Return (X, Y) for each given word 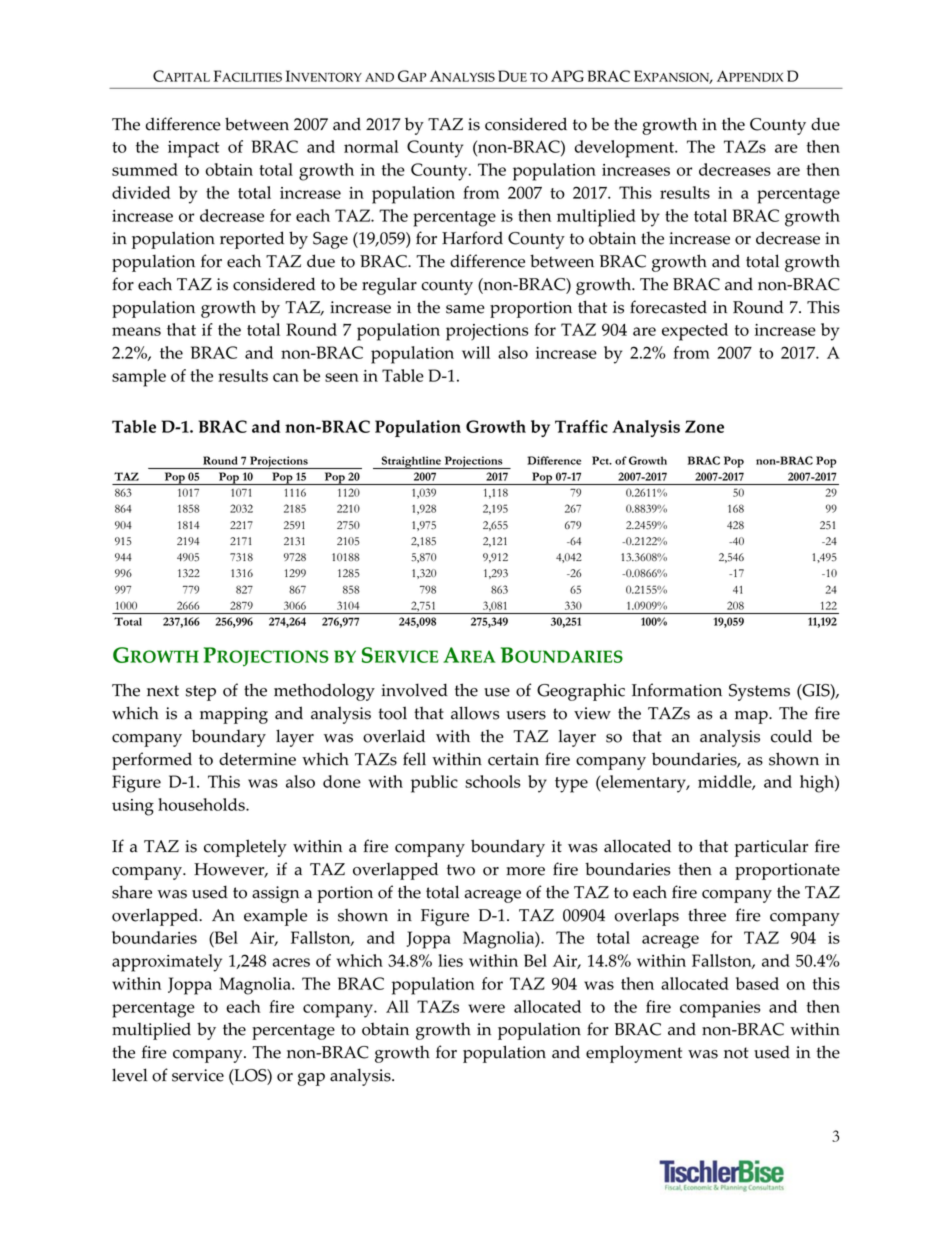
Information (677, 690)
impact (193, 149)
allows (475, 713)
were (486, 1008)
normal (371, 146)
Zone (704, 426)
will (476, 352)
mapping (234, 715)
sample (139, 378)
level (129, 1075)
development (625, 149)
